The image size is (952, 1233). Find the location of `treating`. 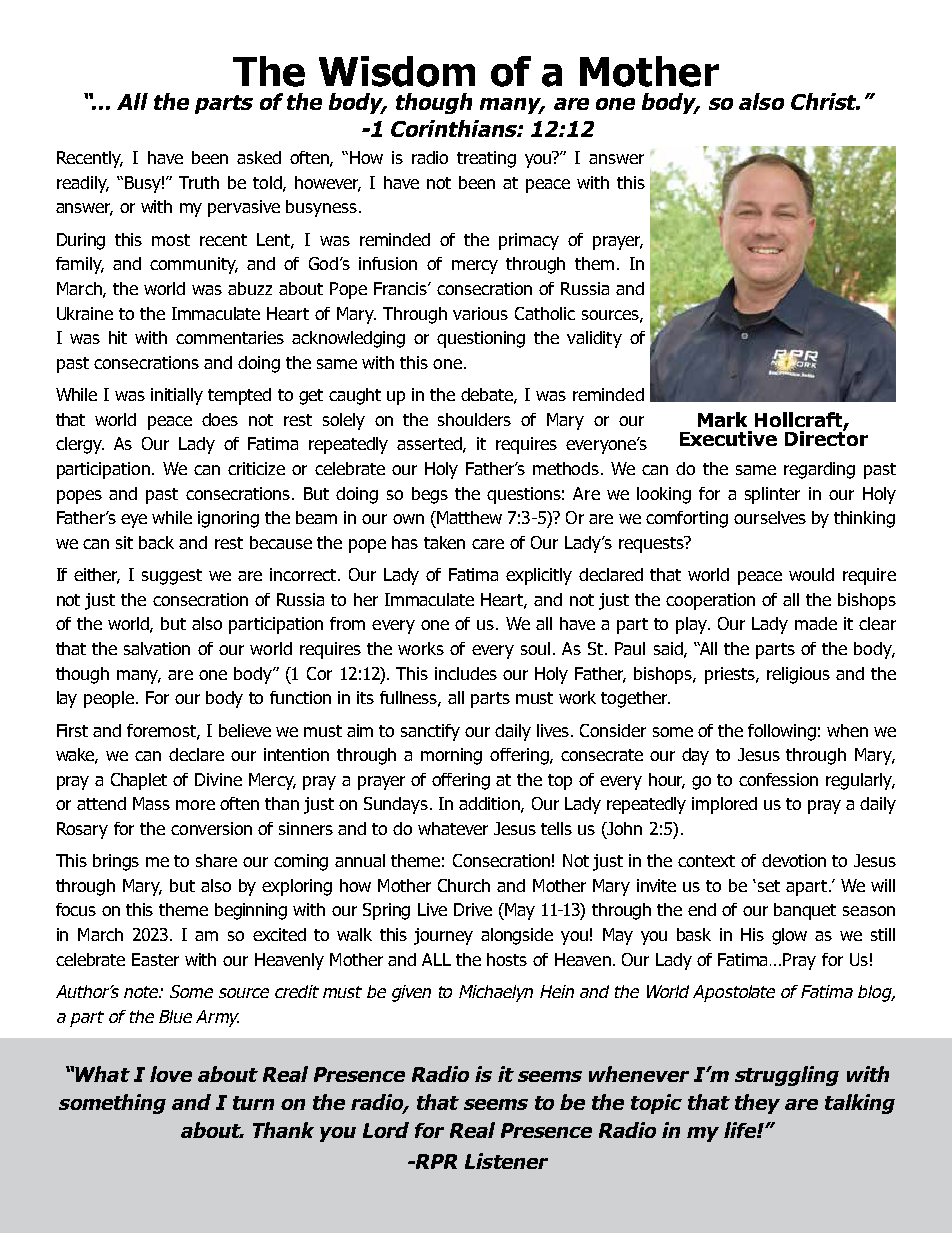

treating is located at coordinates (486, 159).
